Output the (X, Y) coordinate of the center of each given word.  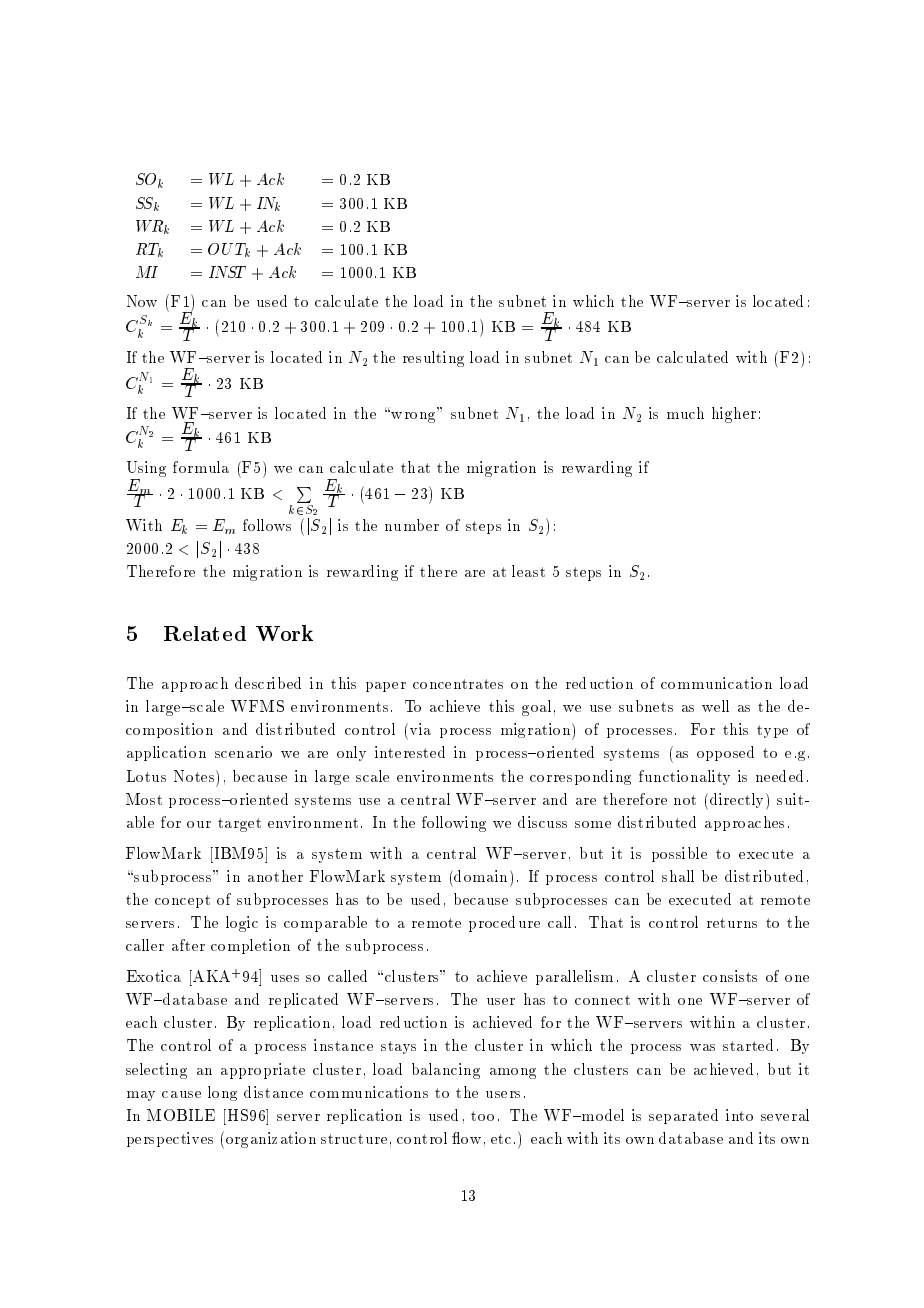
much (685, 413)
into (739, 1115)
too (482, 1116)
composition (169, 730)
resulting (433, 359)
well (715, 706)
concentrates (458, 684)
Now (142, 301)
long (222, 1093)
